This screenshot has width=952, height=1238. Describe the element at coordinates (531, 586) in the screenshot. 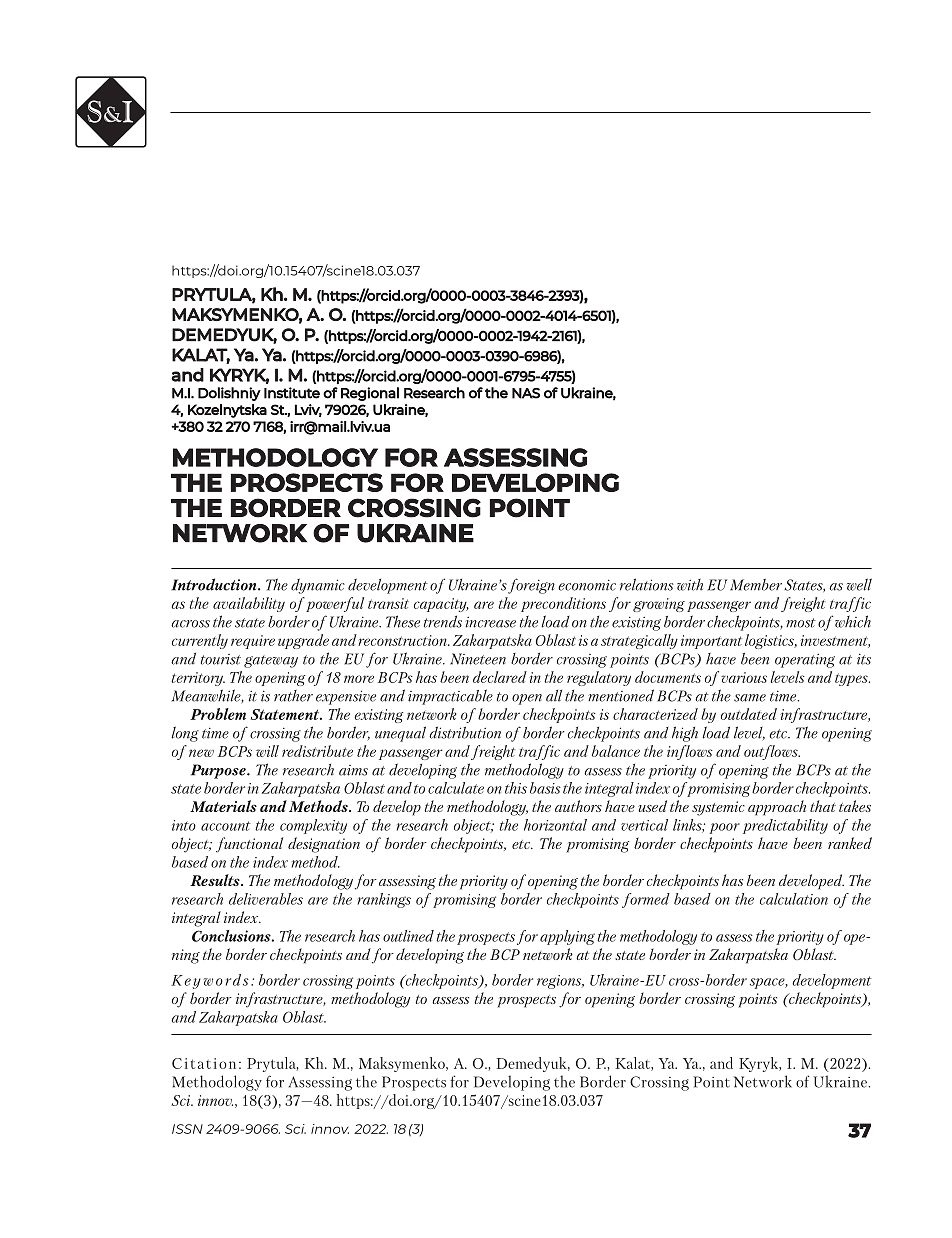

I see `foreign` at that location.
